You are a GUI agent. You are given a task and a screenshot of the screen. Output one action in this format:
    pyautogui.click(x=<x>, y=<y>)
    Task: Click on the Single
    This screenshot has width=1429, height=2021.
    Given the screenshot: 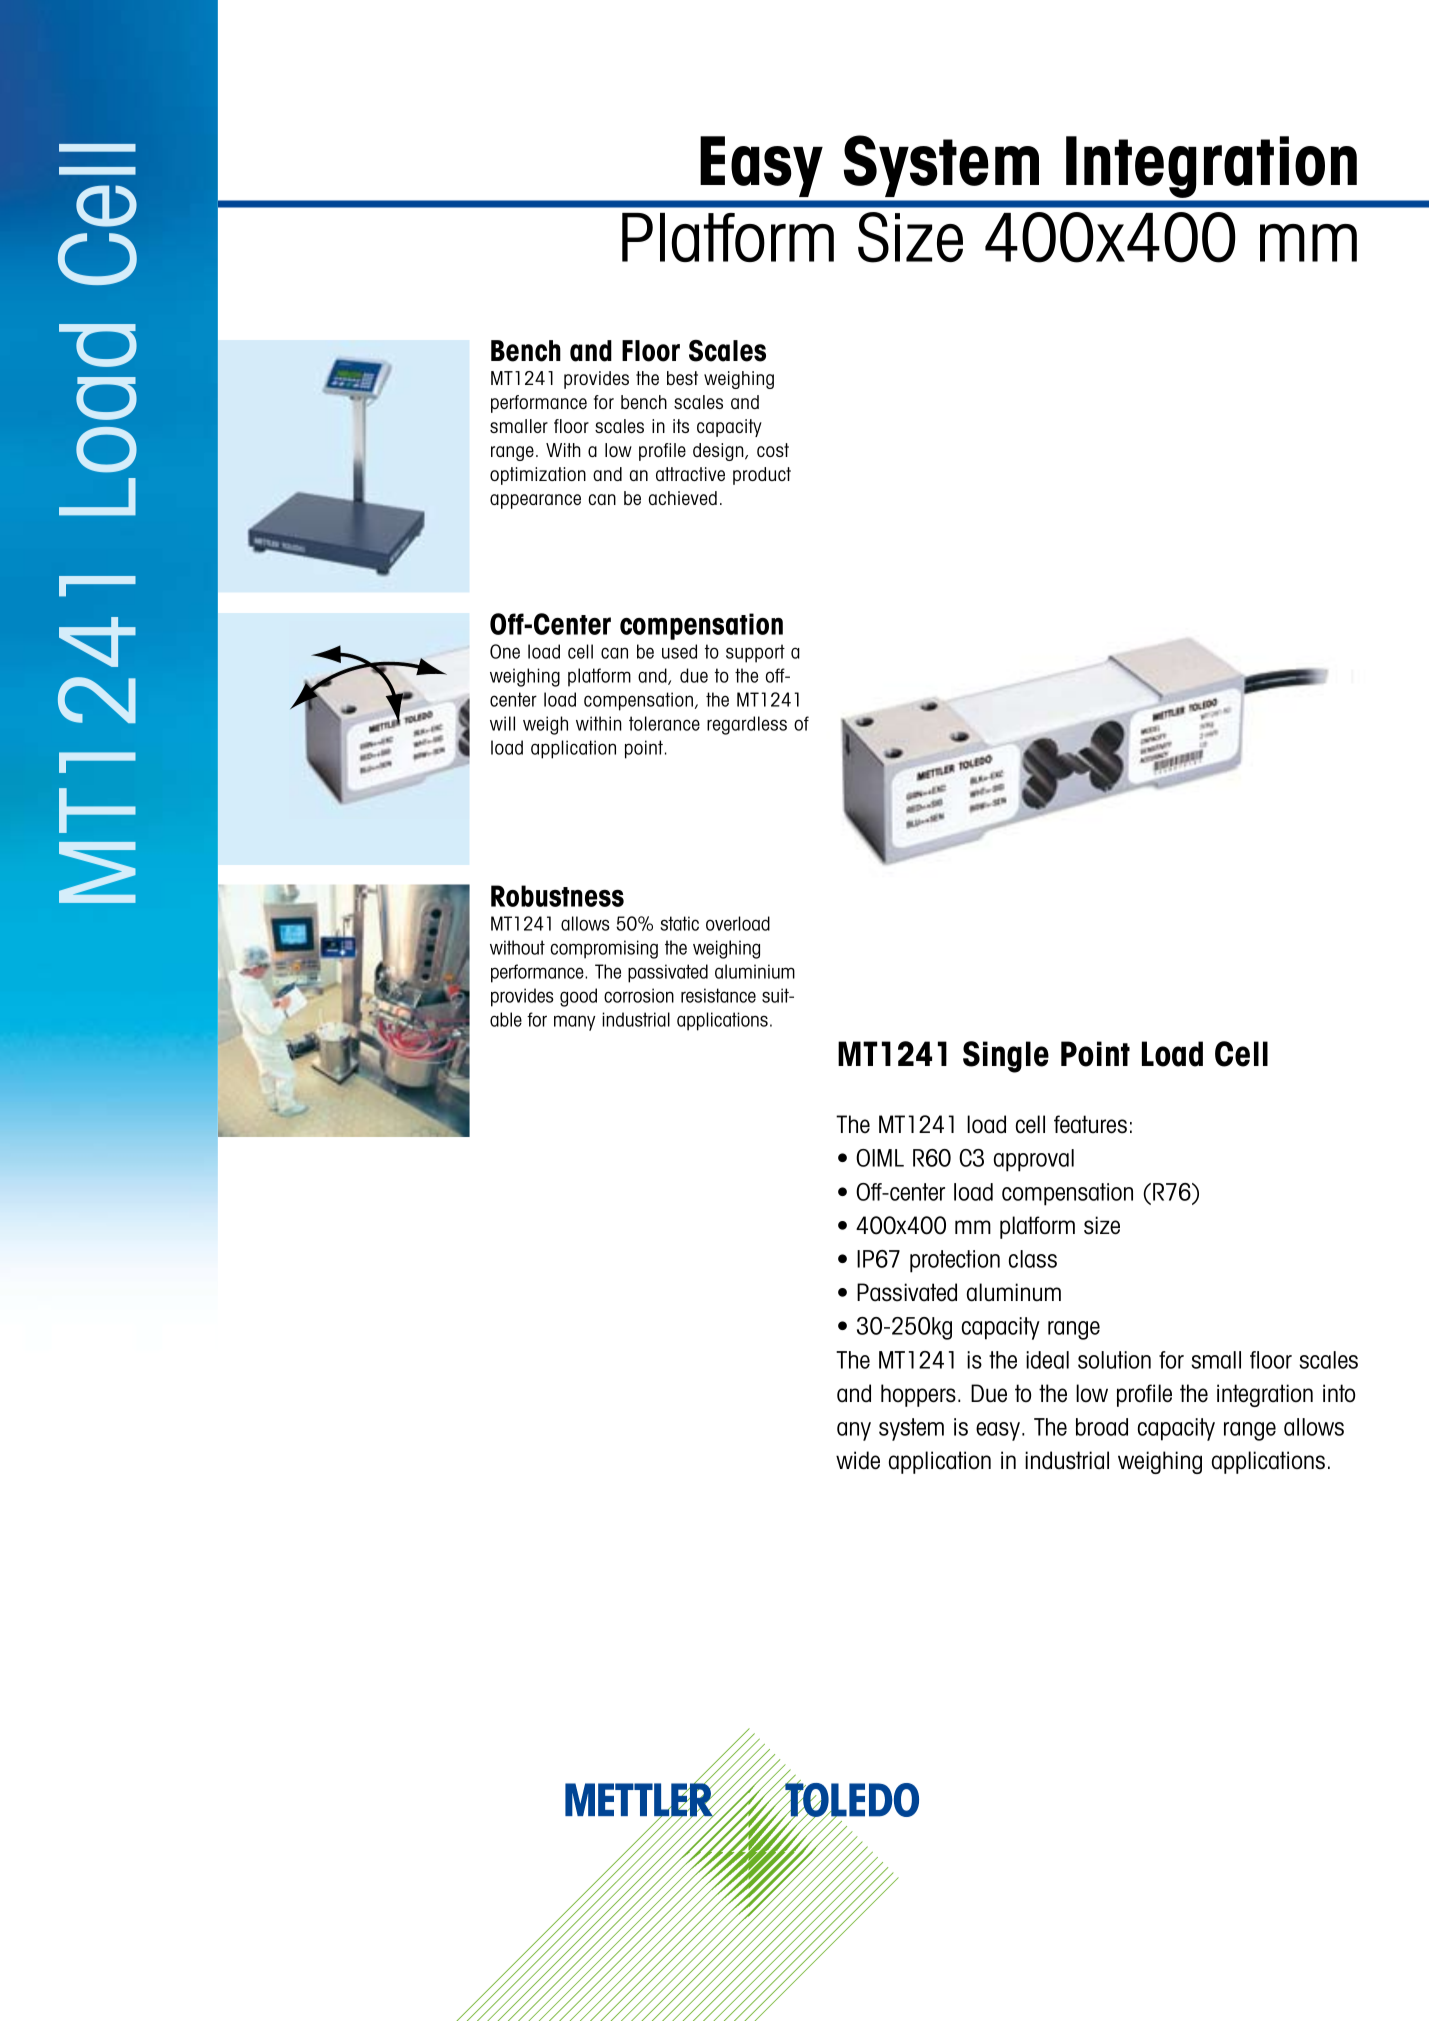 What is the action you would take?
    pyautogui.click(x=1006, y=1057)
